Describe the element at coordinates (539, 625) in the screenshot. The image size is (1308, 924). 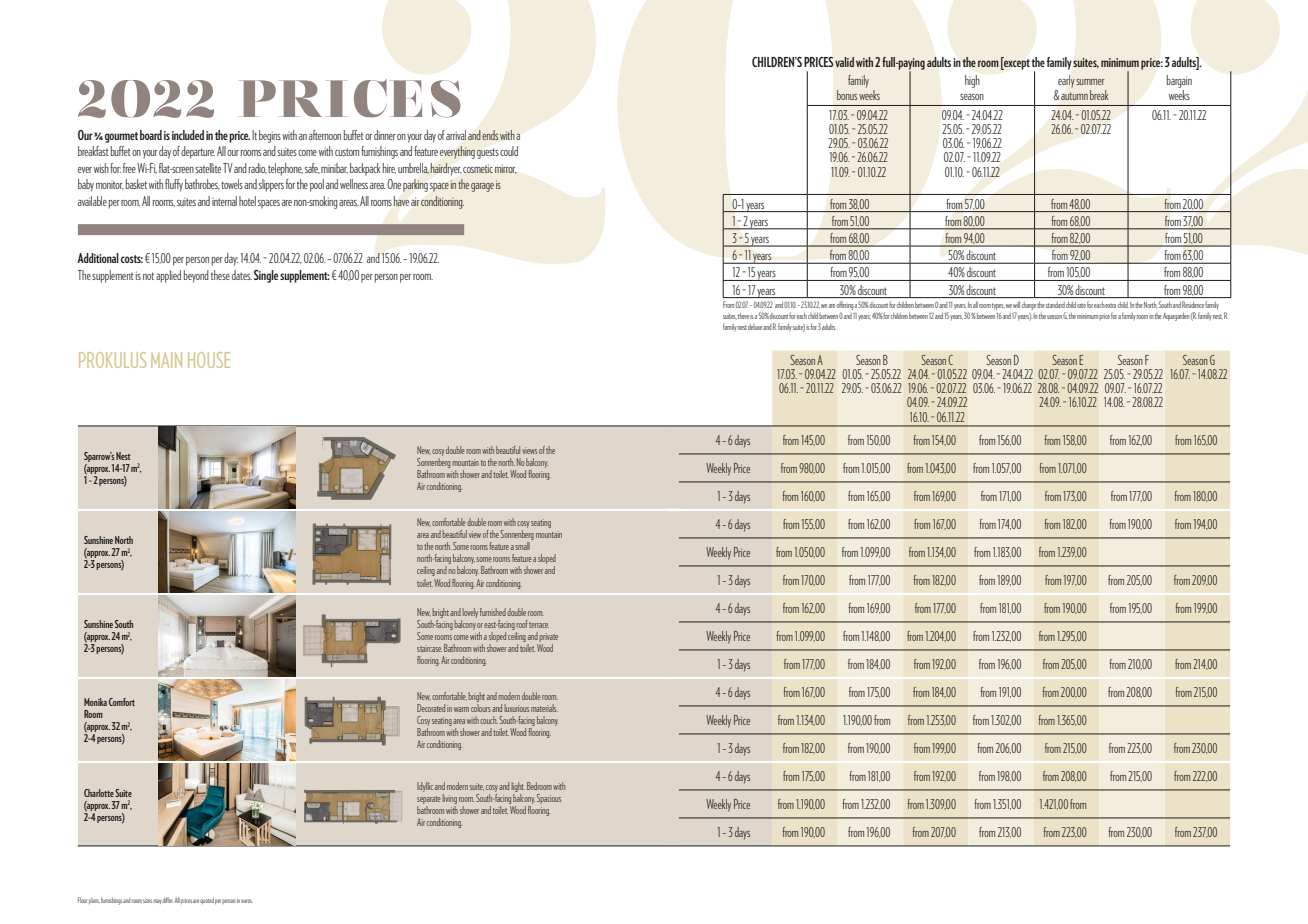
I see `terrace` at that location.
